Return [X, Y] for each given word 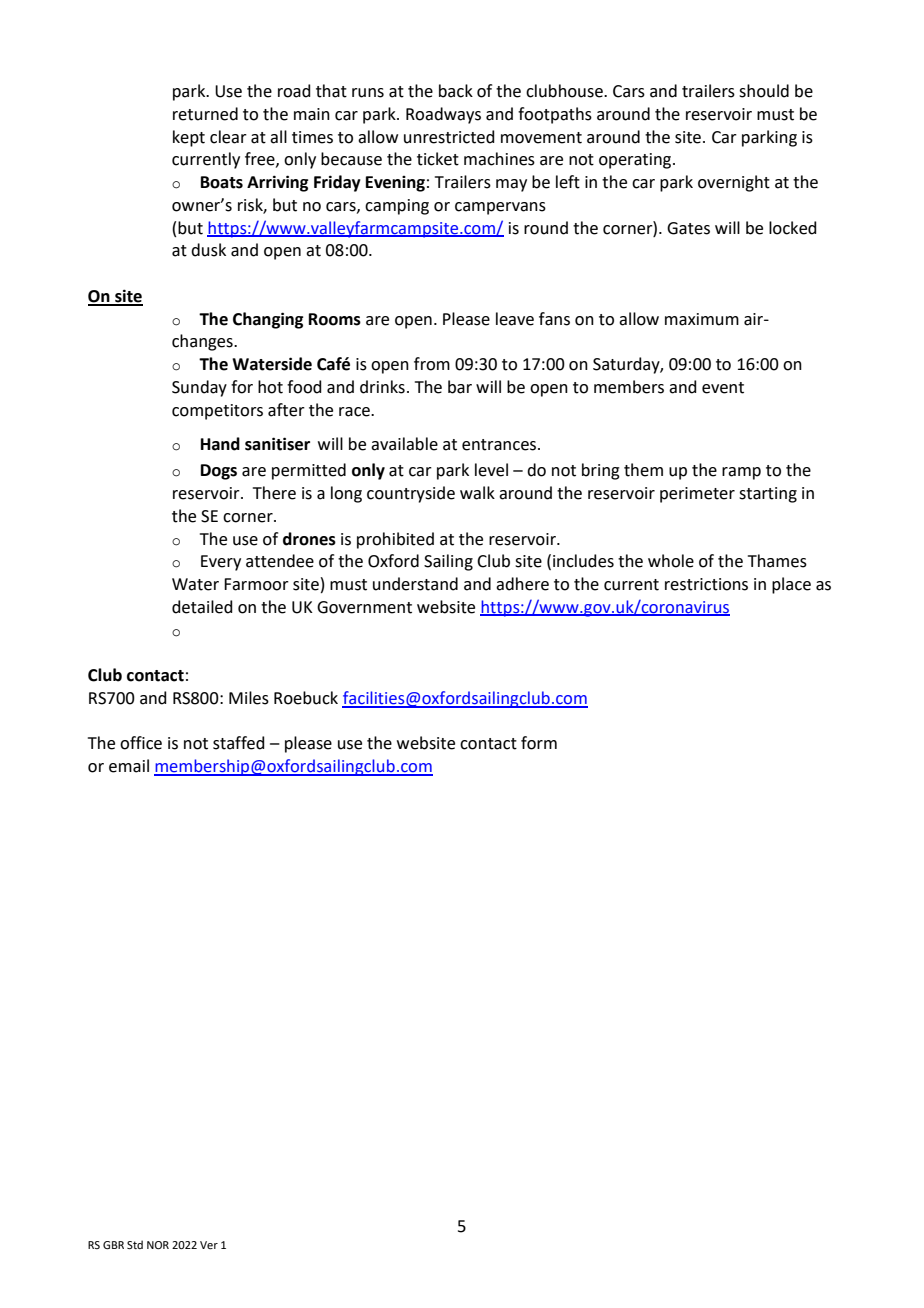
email [129, 766]
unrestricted [449, 137]
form [539, 743]
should [764, 91]
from [432, 364]
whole [671, 561]
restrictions [706, 584]
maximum [702, 319]
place [791, 585]
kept [189, 138]
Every [221, 563]
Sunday [199, 388]
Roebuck [306, 698]
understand [415, 584]
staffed [239, 743]
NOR [158, 1245]
